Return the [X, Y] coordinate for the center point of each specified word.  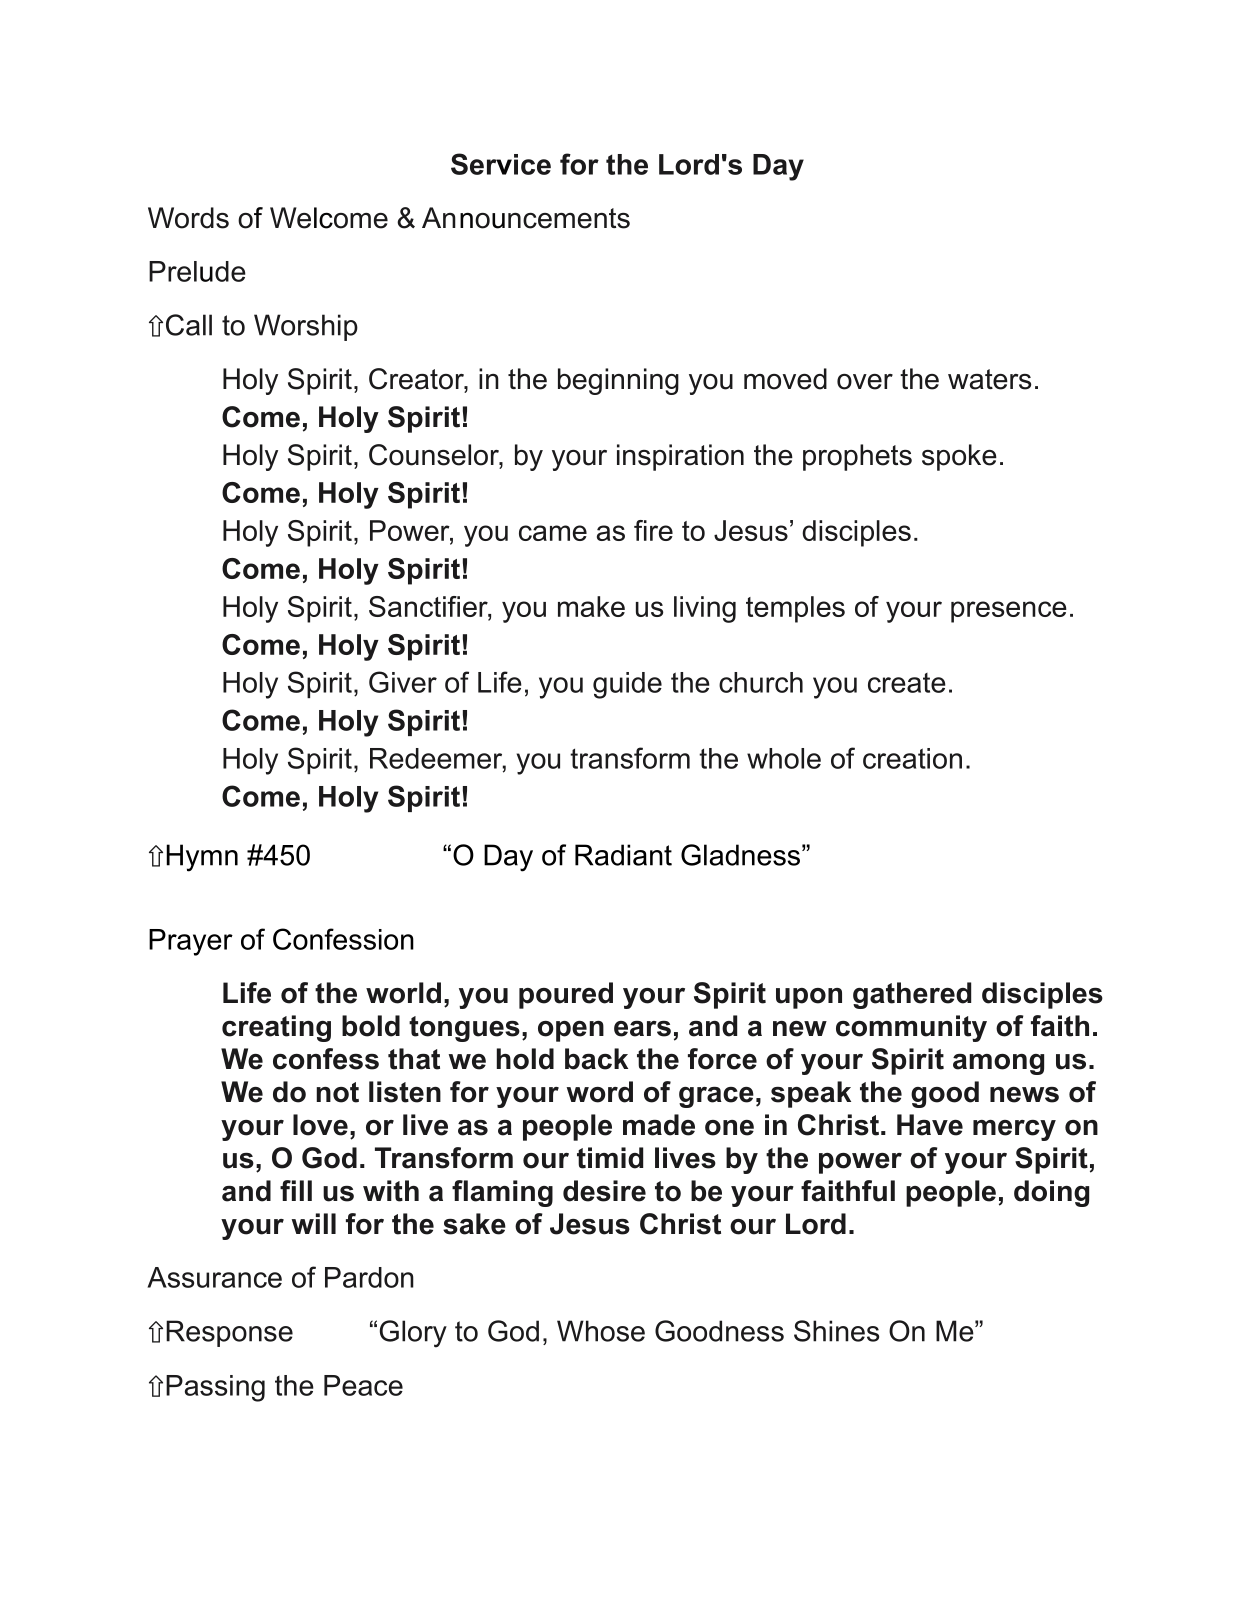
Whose [601, 1331]
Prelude [197, 271]
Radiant [623, 855]
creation [912, 758]
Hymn [202, 858]
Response [229, 1333]
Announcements [526, 218]
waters [989, 379]
